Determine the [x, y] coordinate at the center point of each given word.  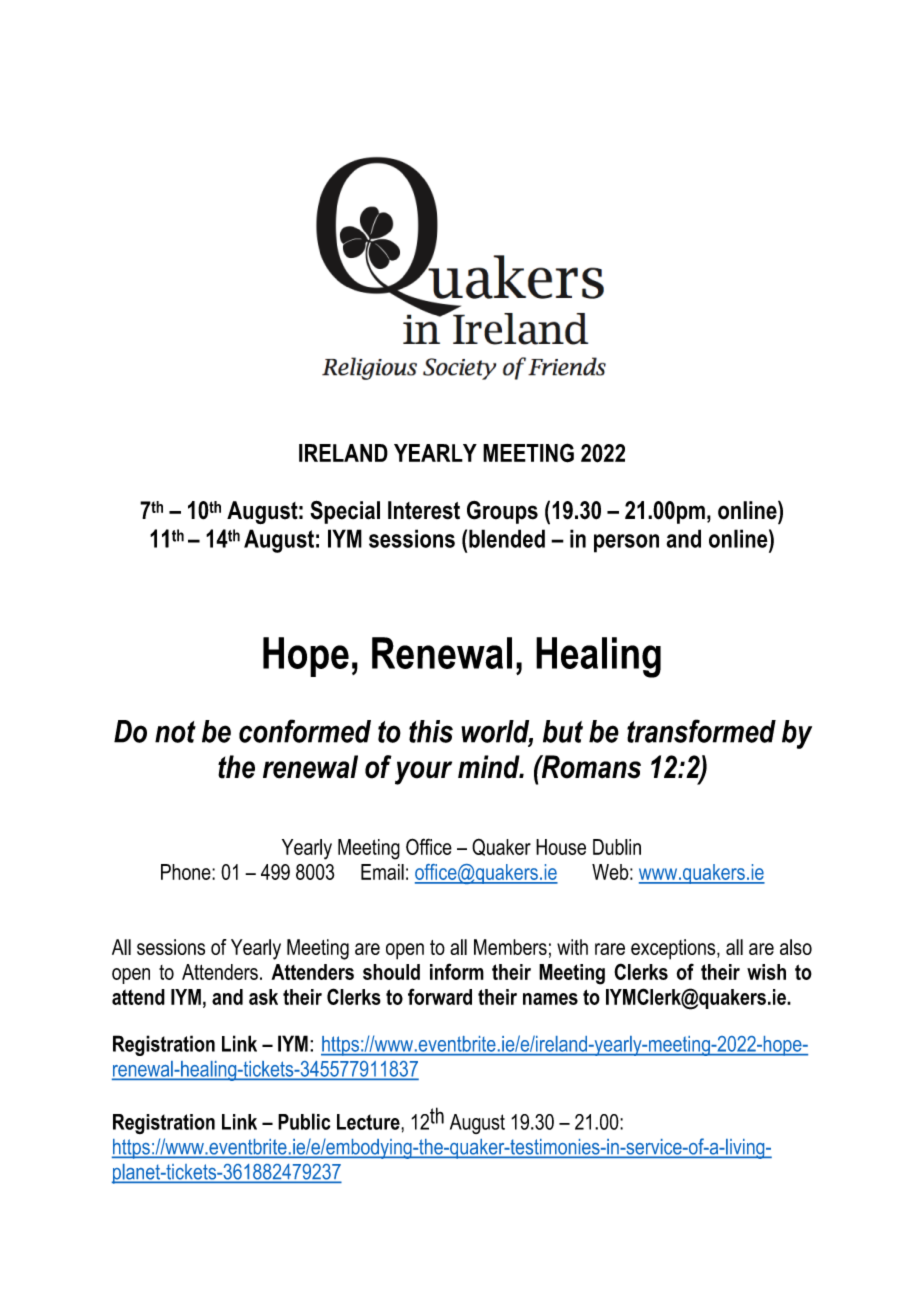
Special [345, 512]
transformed [701, 731]
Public [304, 1121]
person [626, 543]
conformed [305, 731]
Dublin [617, 847]
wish [766, 972]
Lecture [369, 1122]
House [561, 847]
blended [507, 538]
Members [510, 947]
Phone [187, 872]
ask [263, 997]
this [431, 731]
